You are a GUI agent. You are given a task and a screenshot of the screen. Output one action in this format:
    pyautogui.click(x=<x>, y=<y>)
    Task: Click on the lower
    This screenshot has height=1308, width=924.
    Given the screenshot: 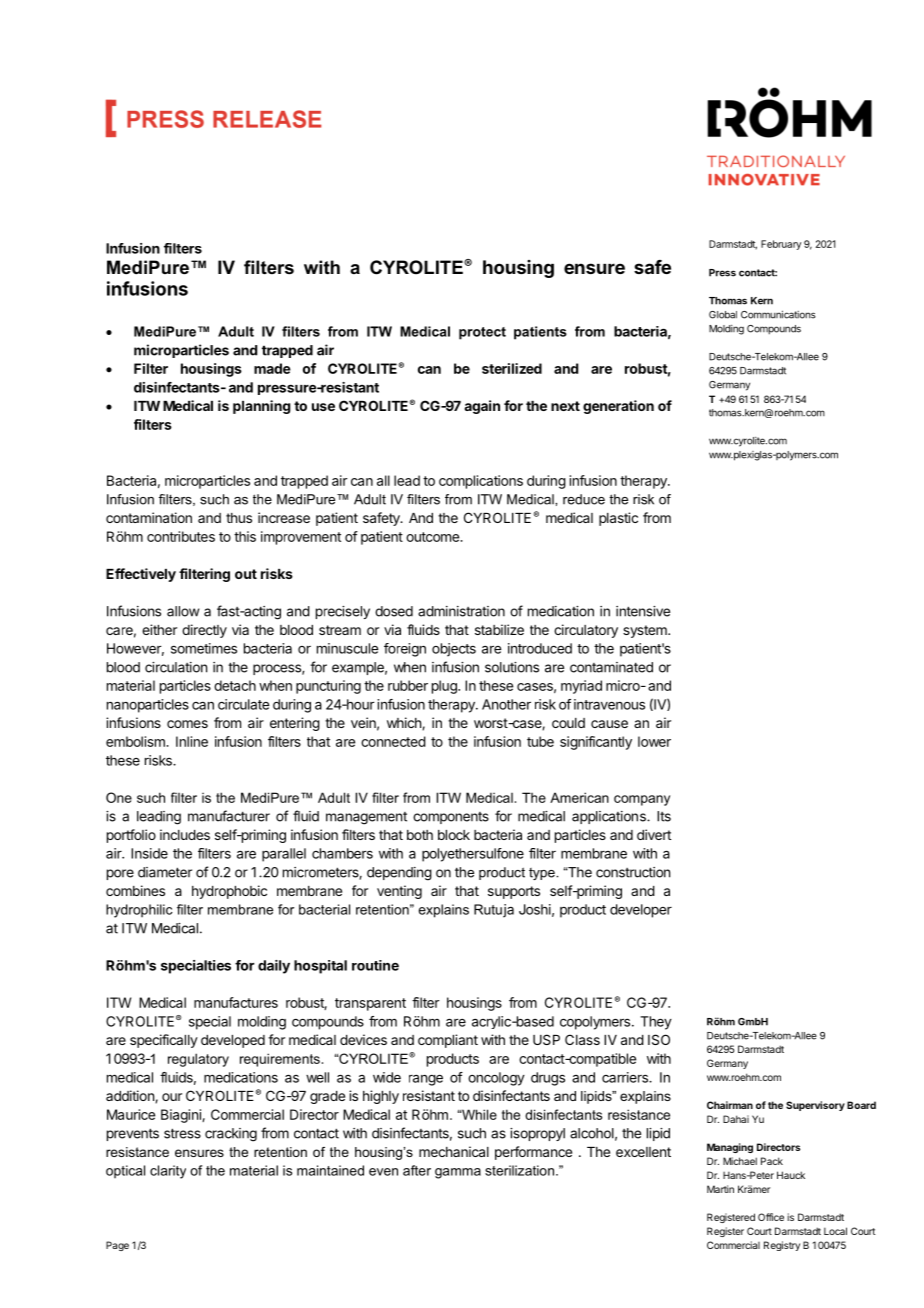 What is the action you would take?
    pyautogui.click(x=654, y=741)
